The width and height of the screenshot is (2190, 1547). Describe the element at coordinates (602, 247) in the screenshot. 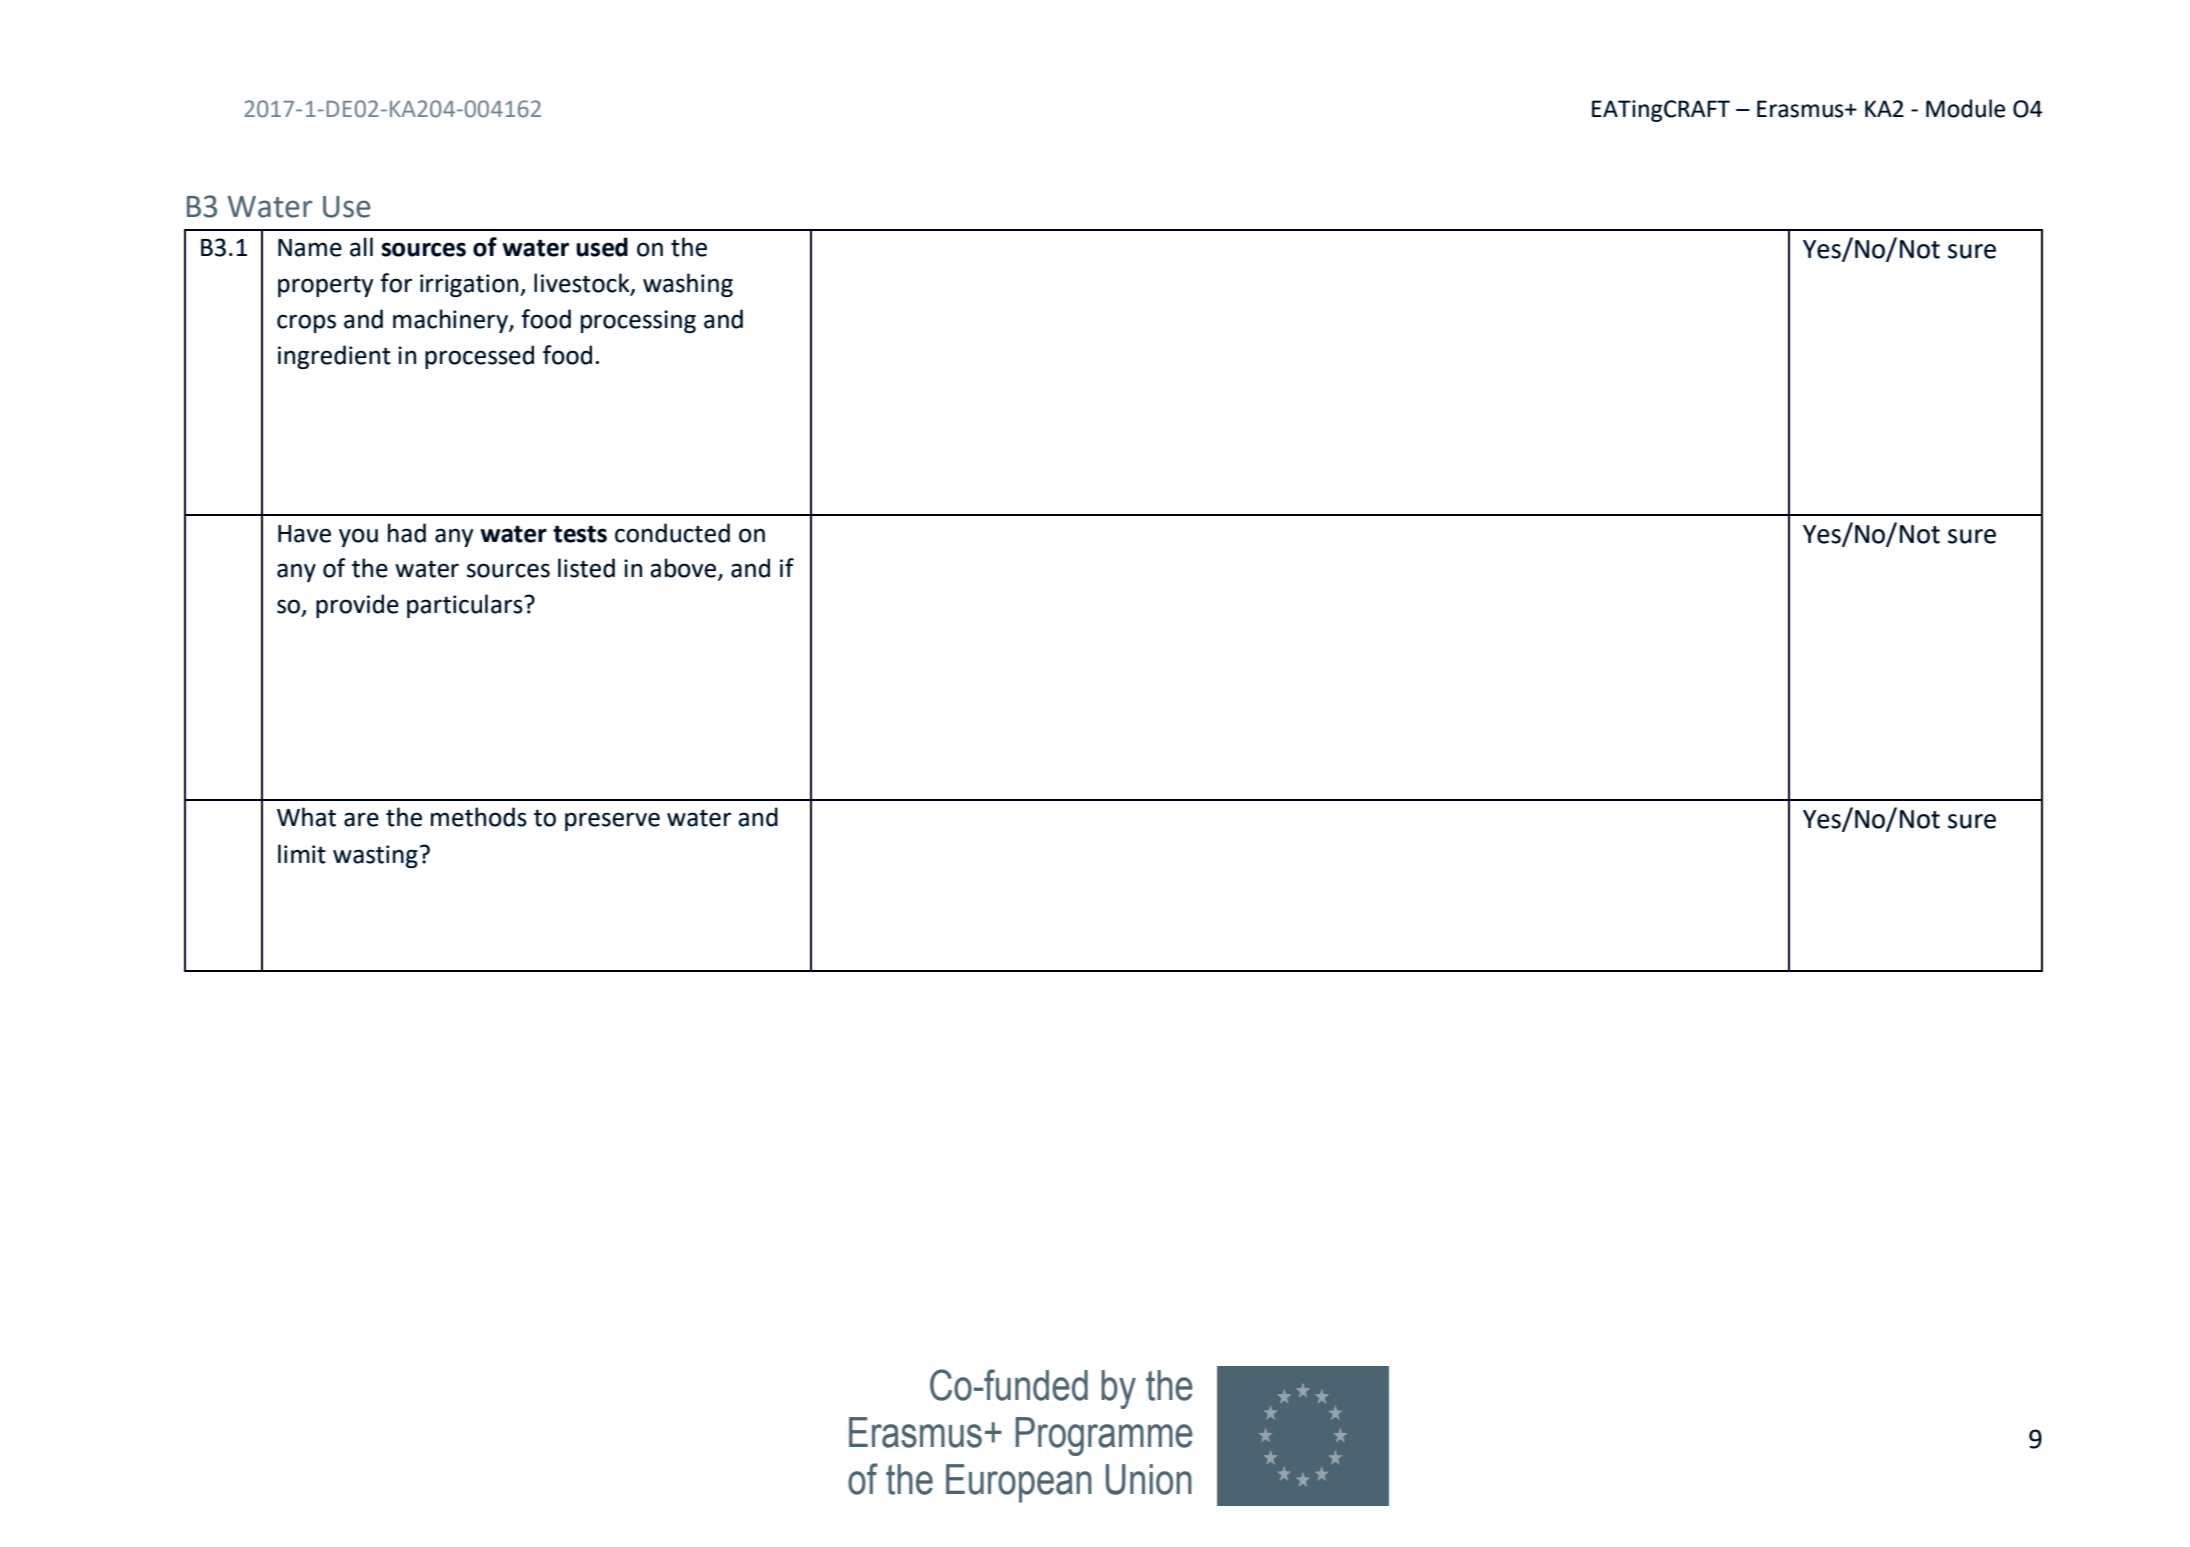

I see `used` at that location.
